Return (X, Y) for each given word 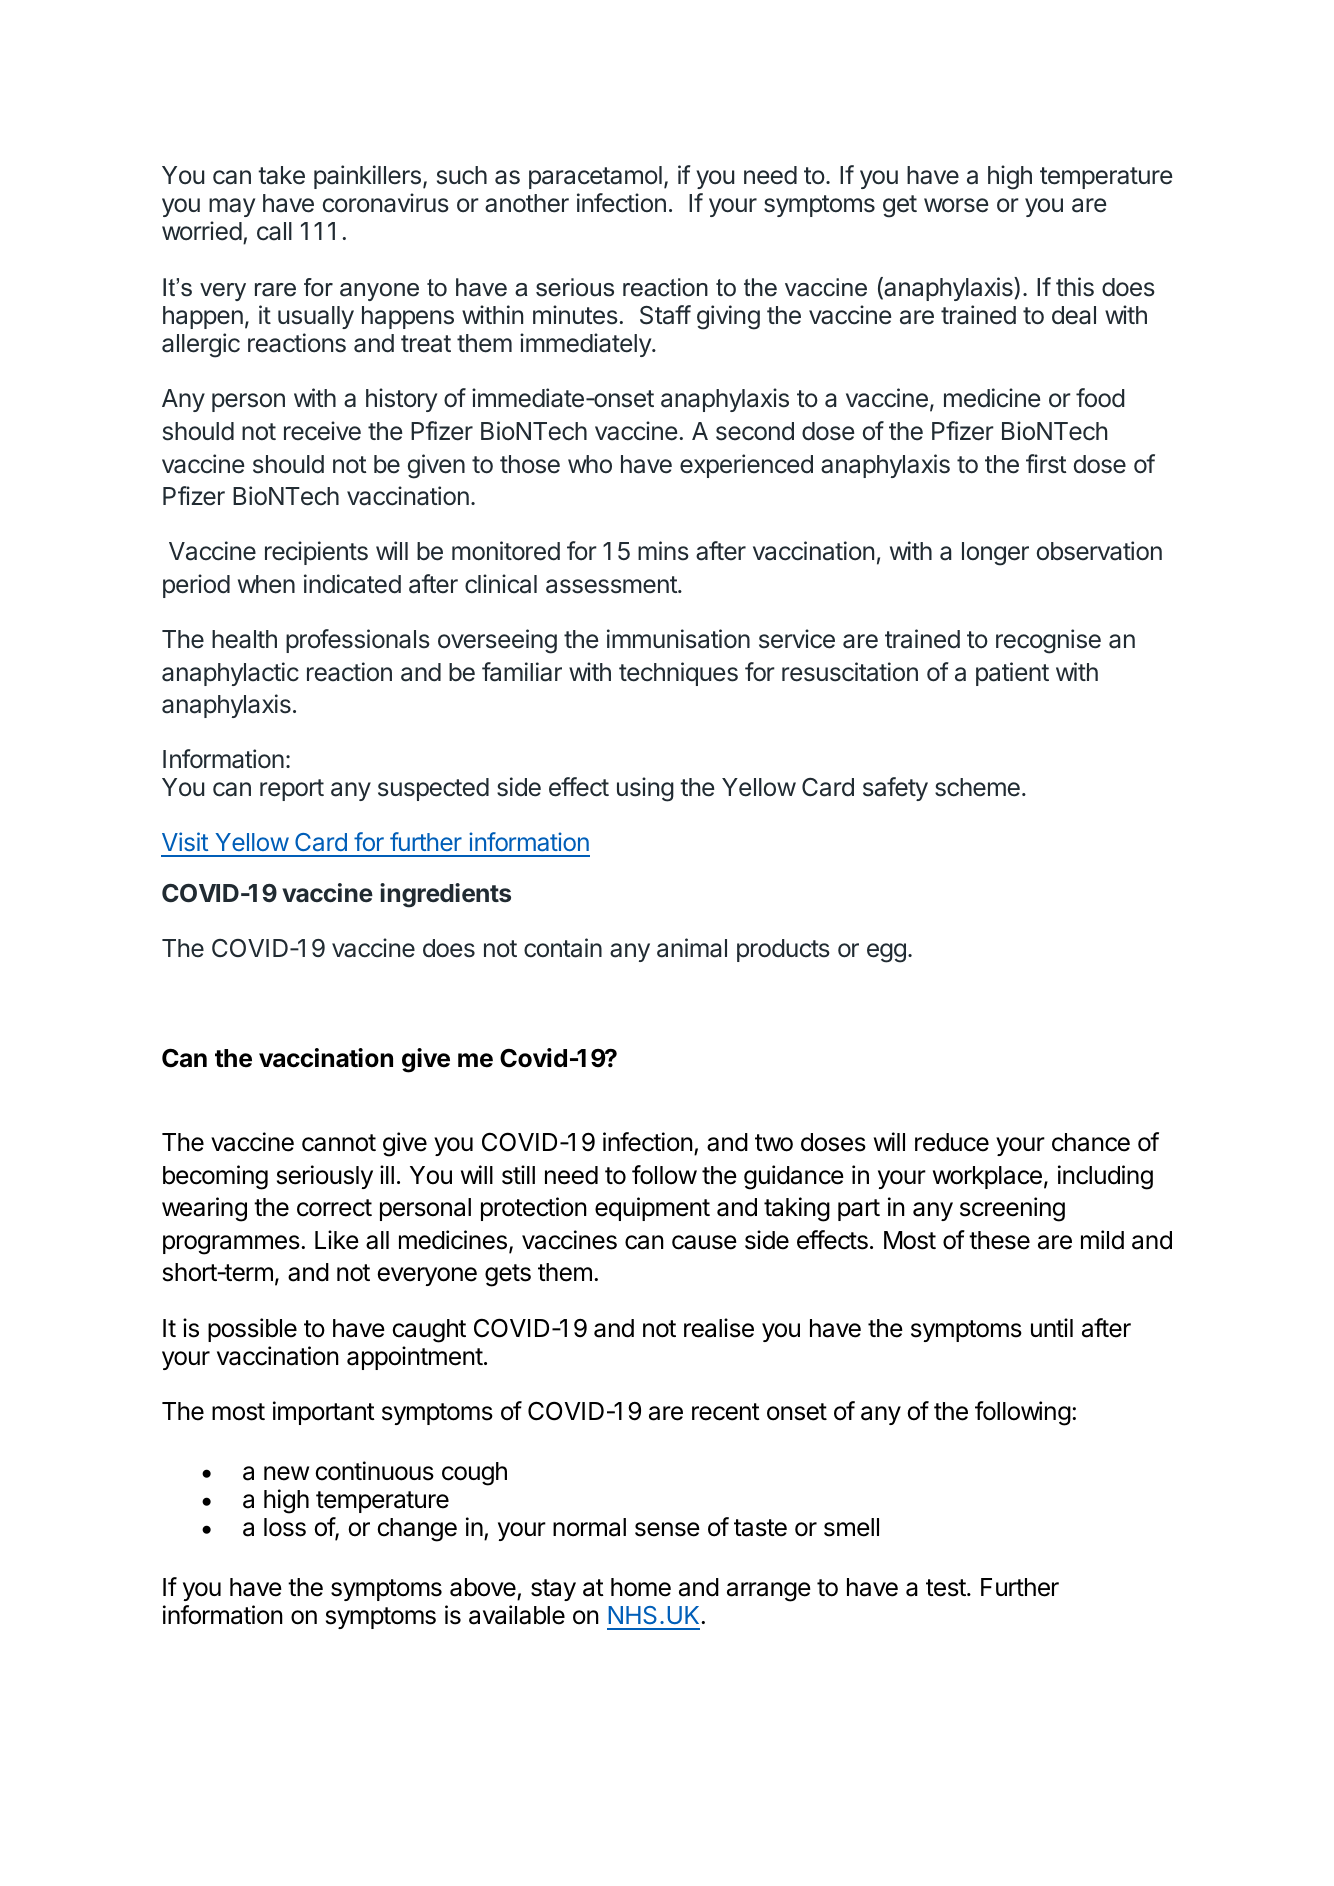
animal (692, 948)
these (999, 1240)
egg (886, 953)
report (292, 790)
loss (285, 1527)
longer (995, 554)
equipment (652, 1209)
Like (337, 1240)
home (641, 1587)
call (274, 231)
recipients (316, 553)
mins (663, 551)
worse (956, 205)
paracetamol (595, 177)
